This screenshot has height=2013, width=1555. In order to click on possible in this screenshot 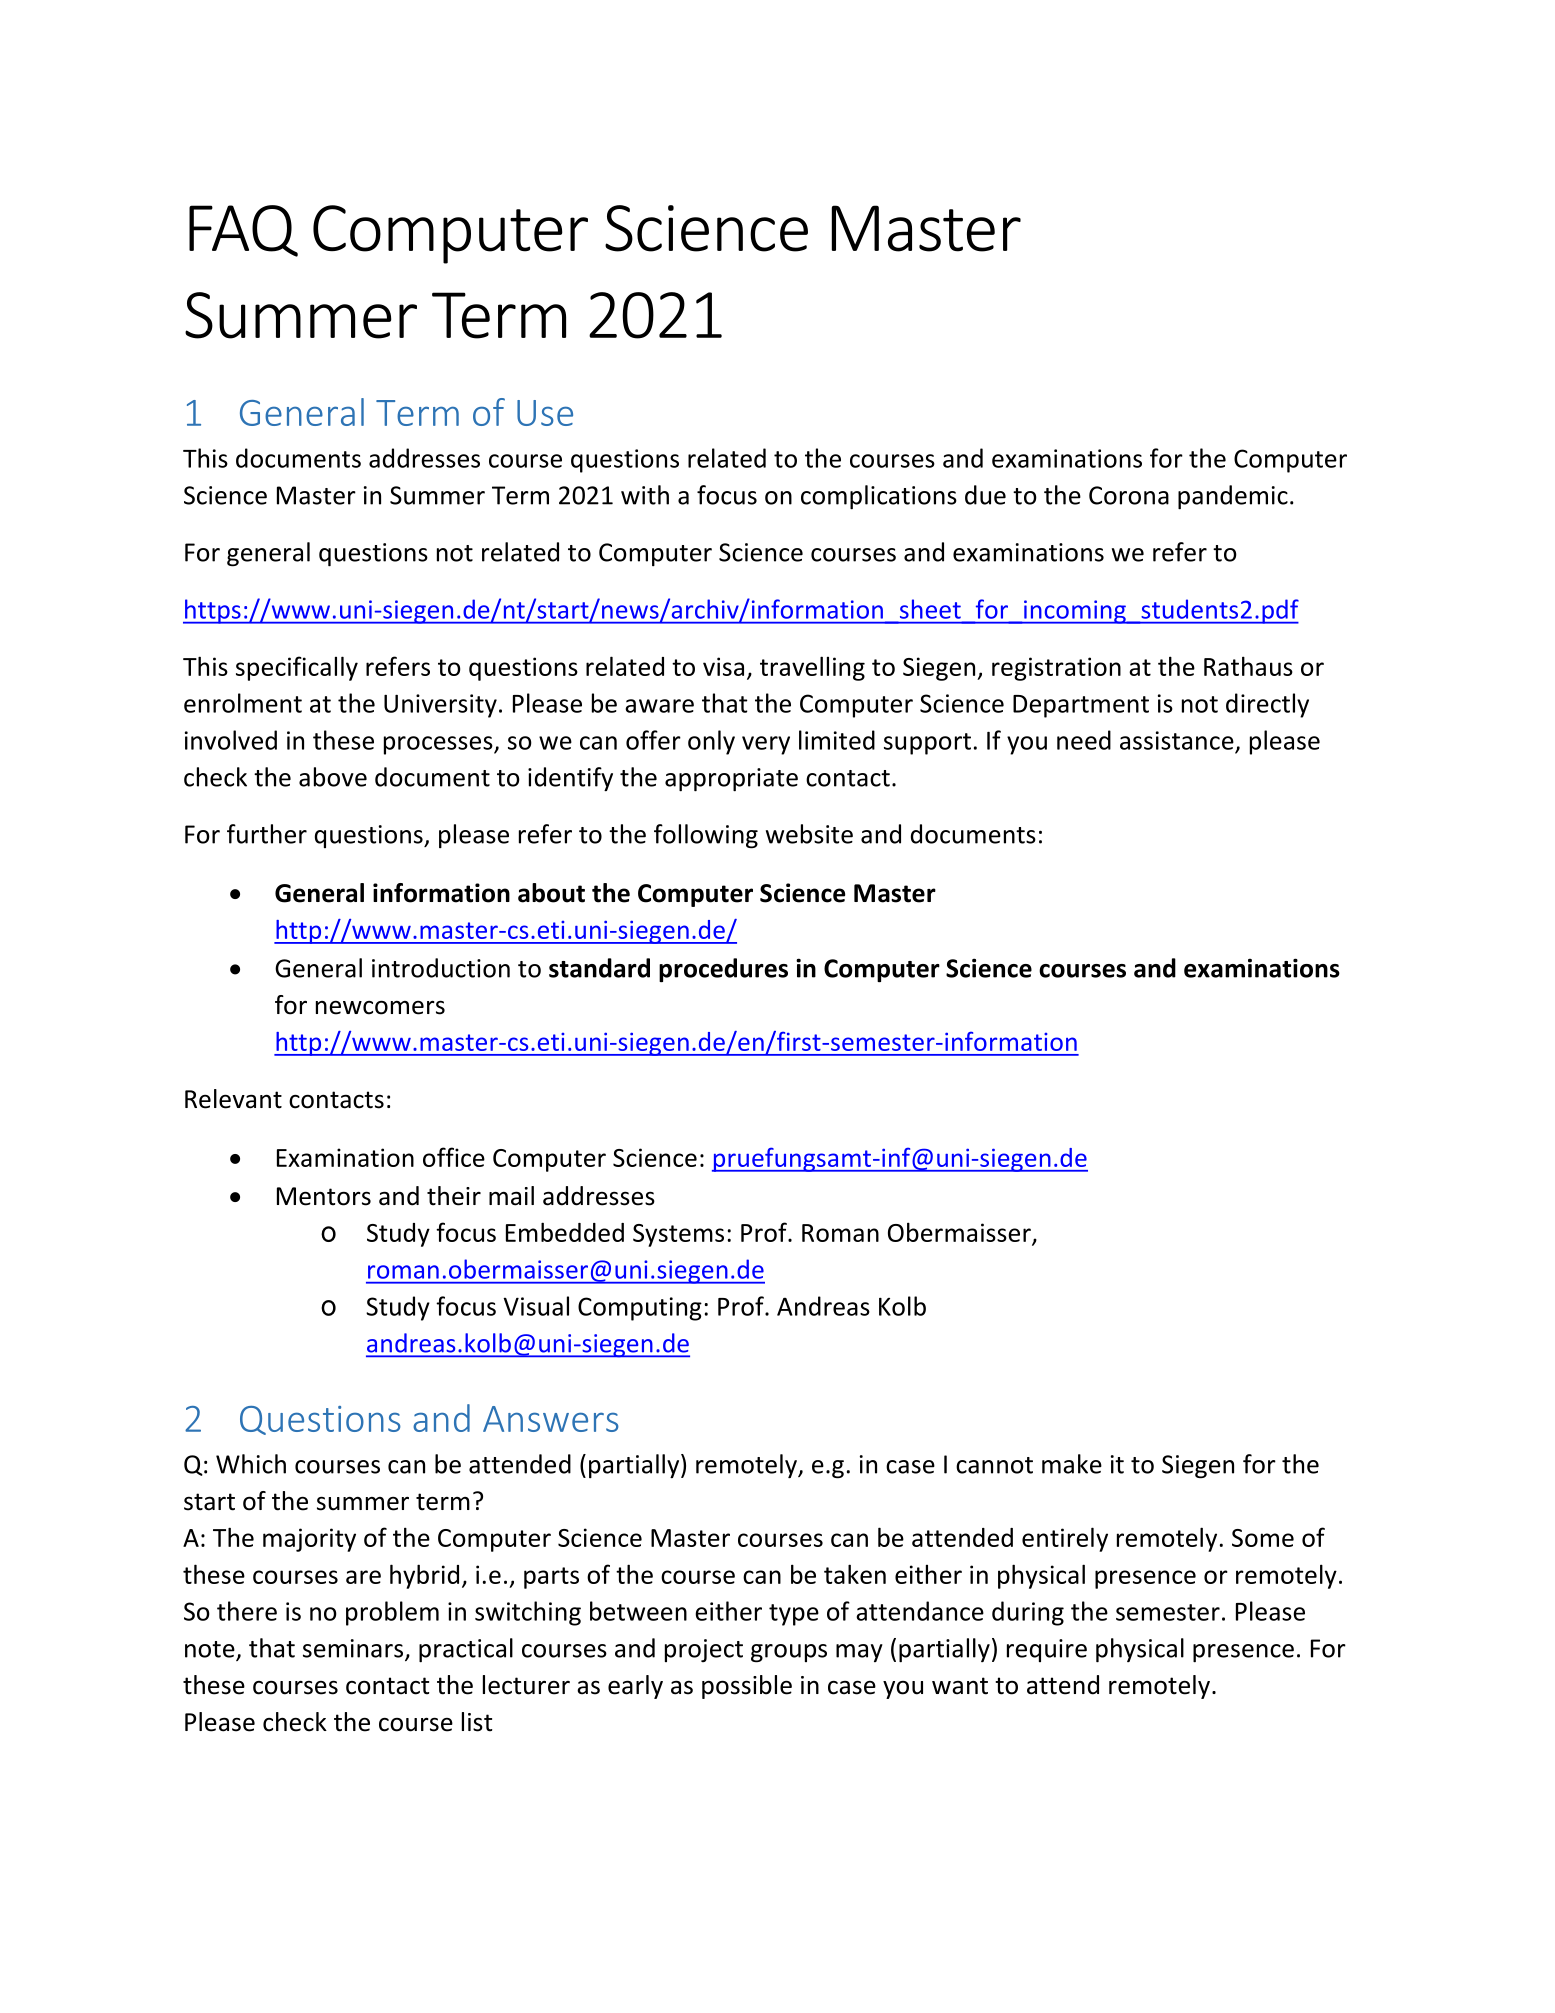, I will do `click(747, 1687)`.
